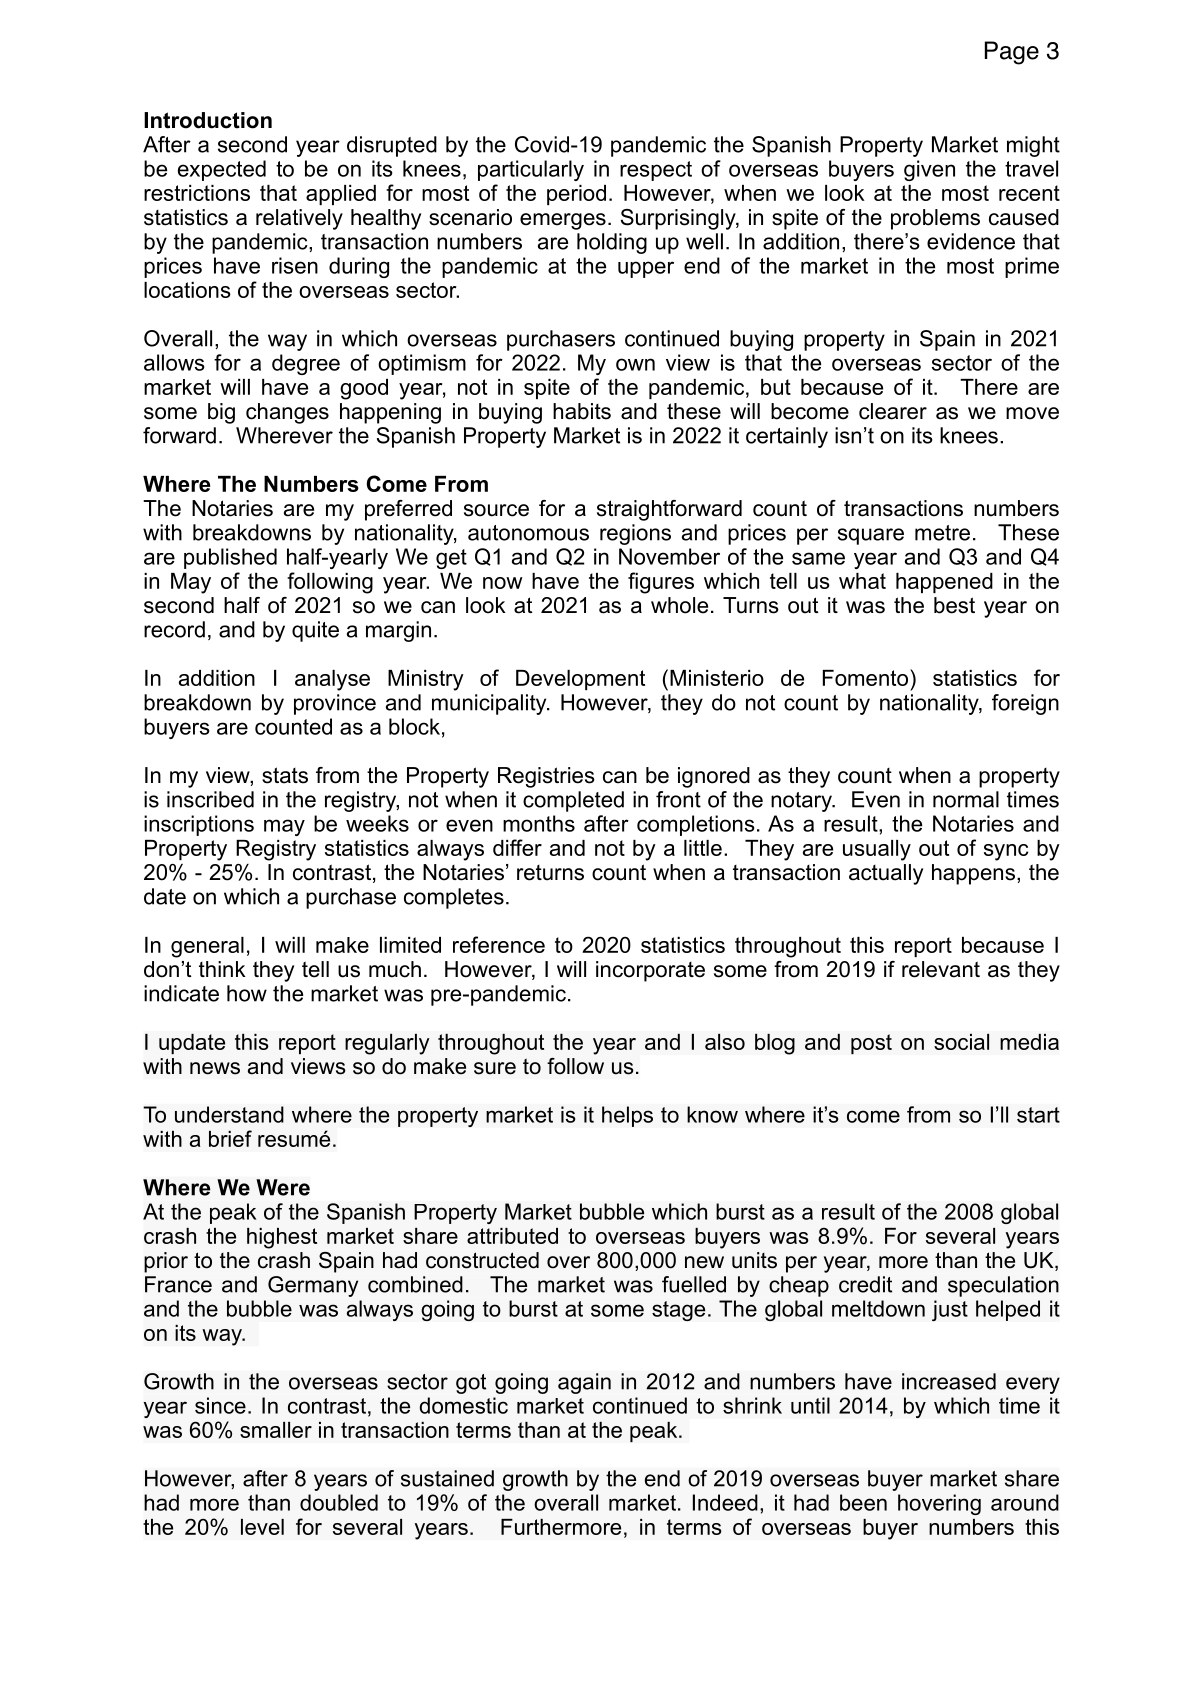 This screenshot has width=1203, height=1702. What do you see at coordinates (207, 947) in the screenshot?
I see `general` at bounding box center [207, 947].
